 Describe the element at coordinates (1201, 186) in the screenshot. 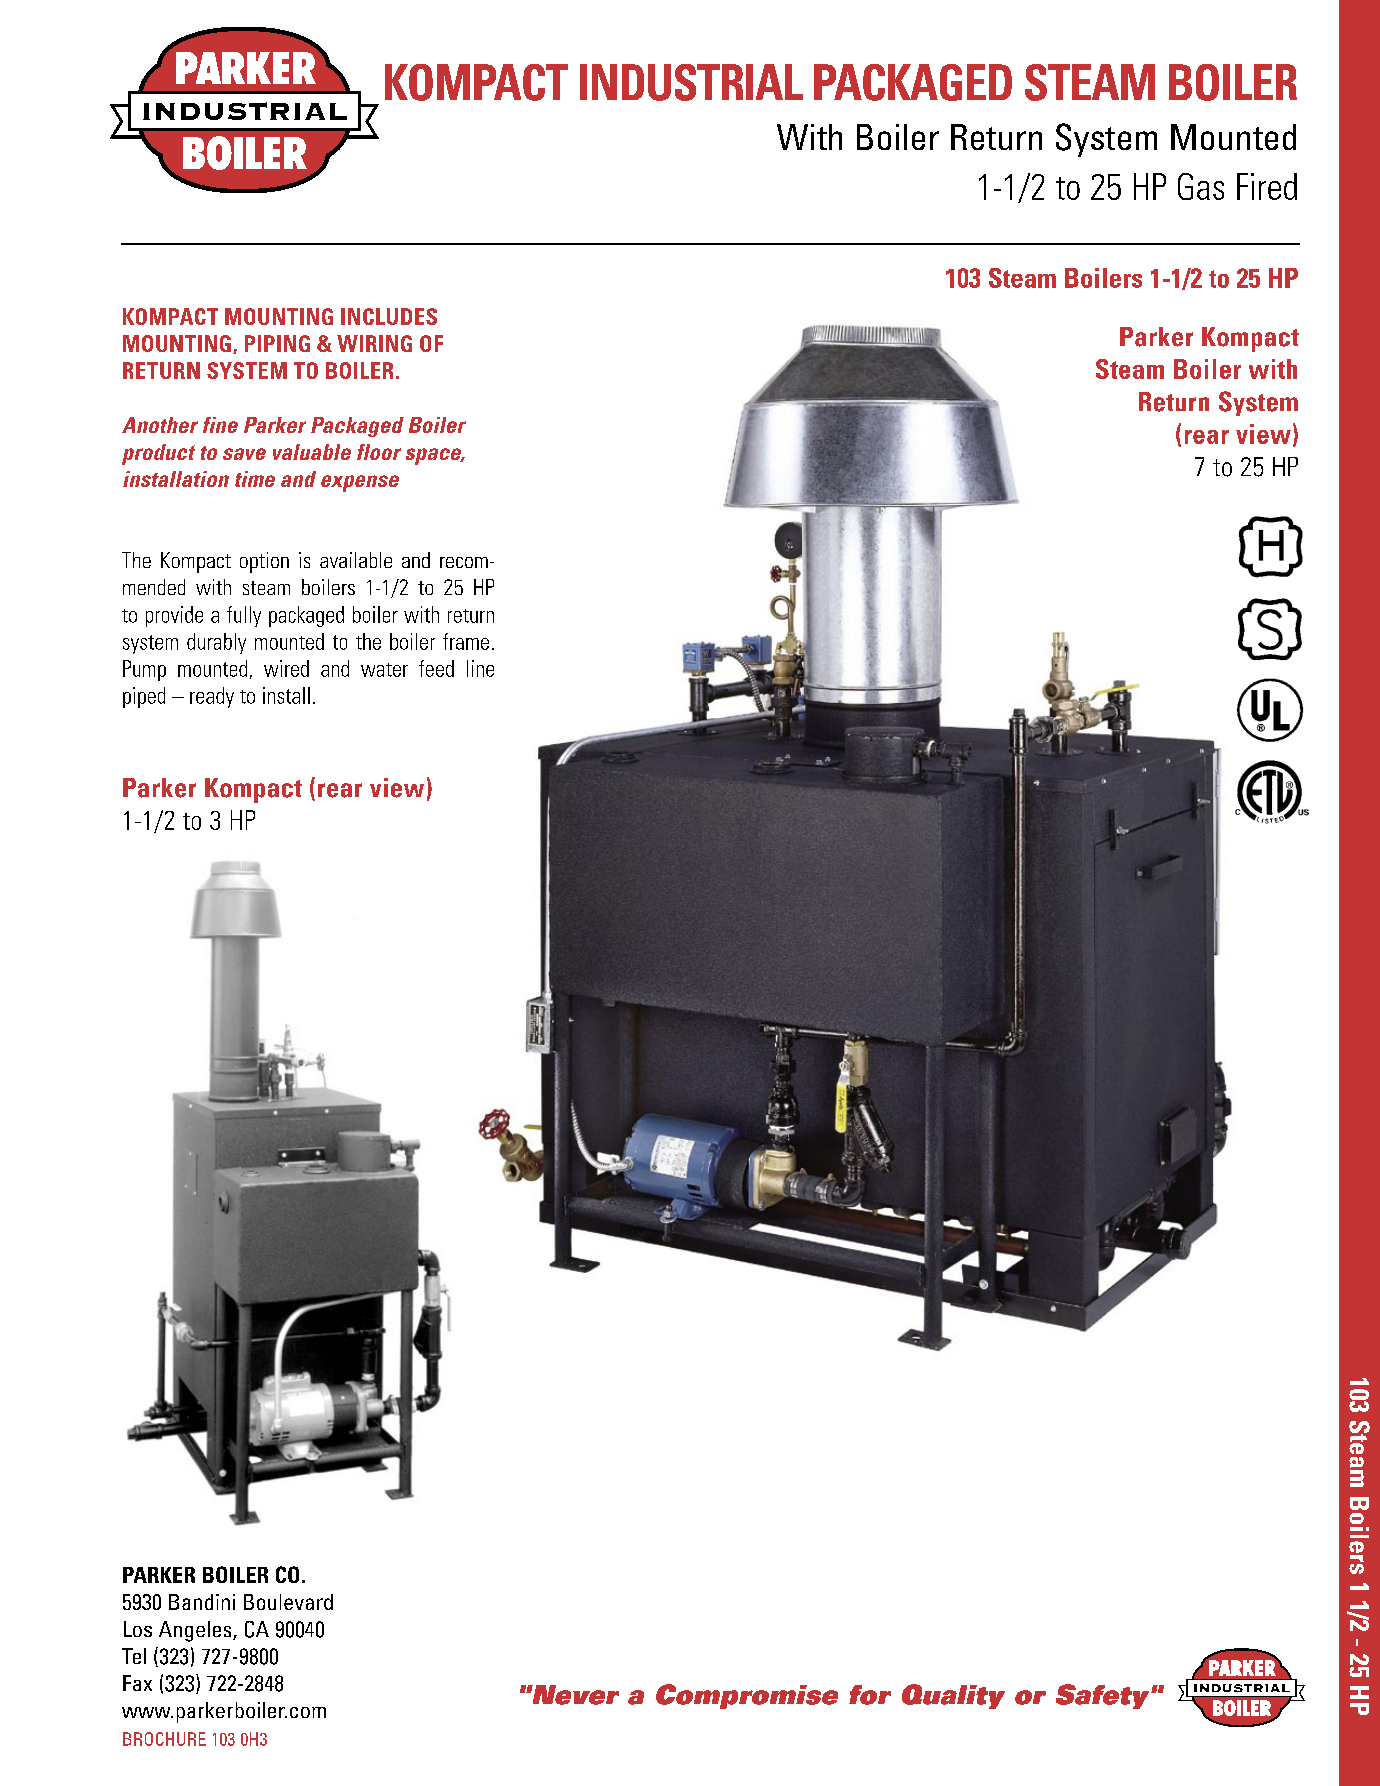

I see `Gas` at that location.
